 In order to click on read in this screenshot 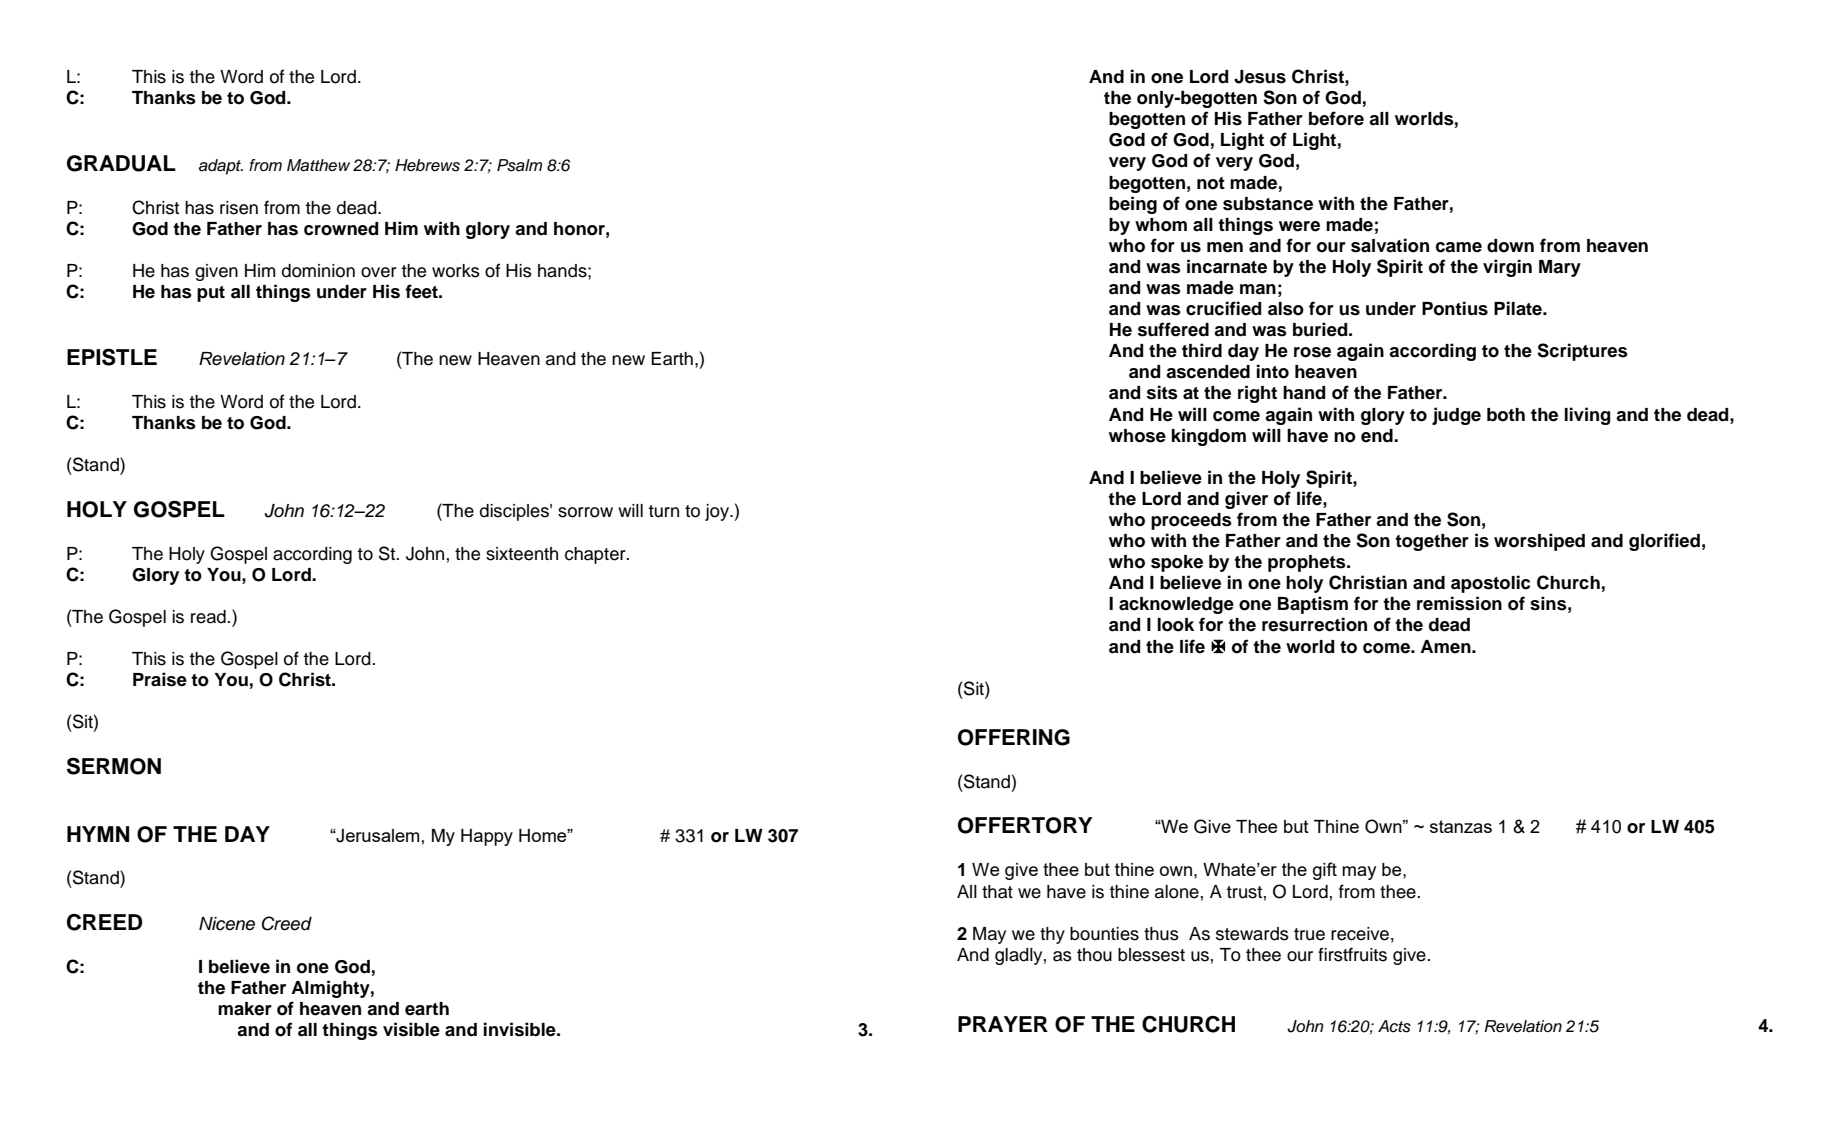, I will do `click(209, 617)`.
